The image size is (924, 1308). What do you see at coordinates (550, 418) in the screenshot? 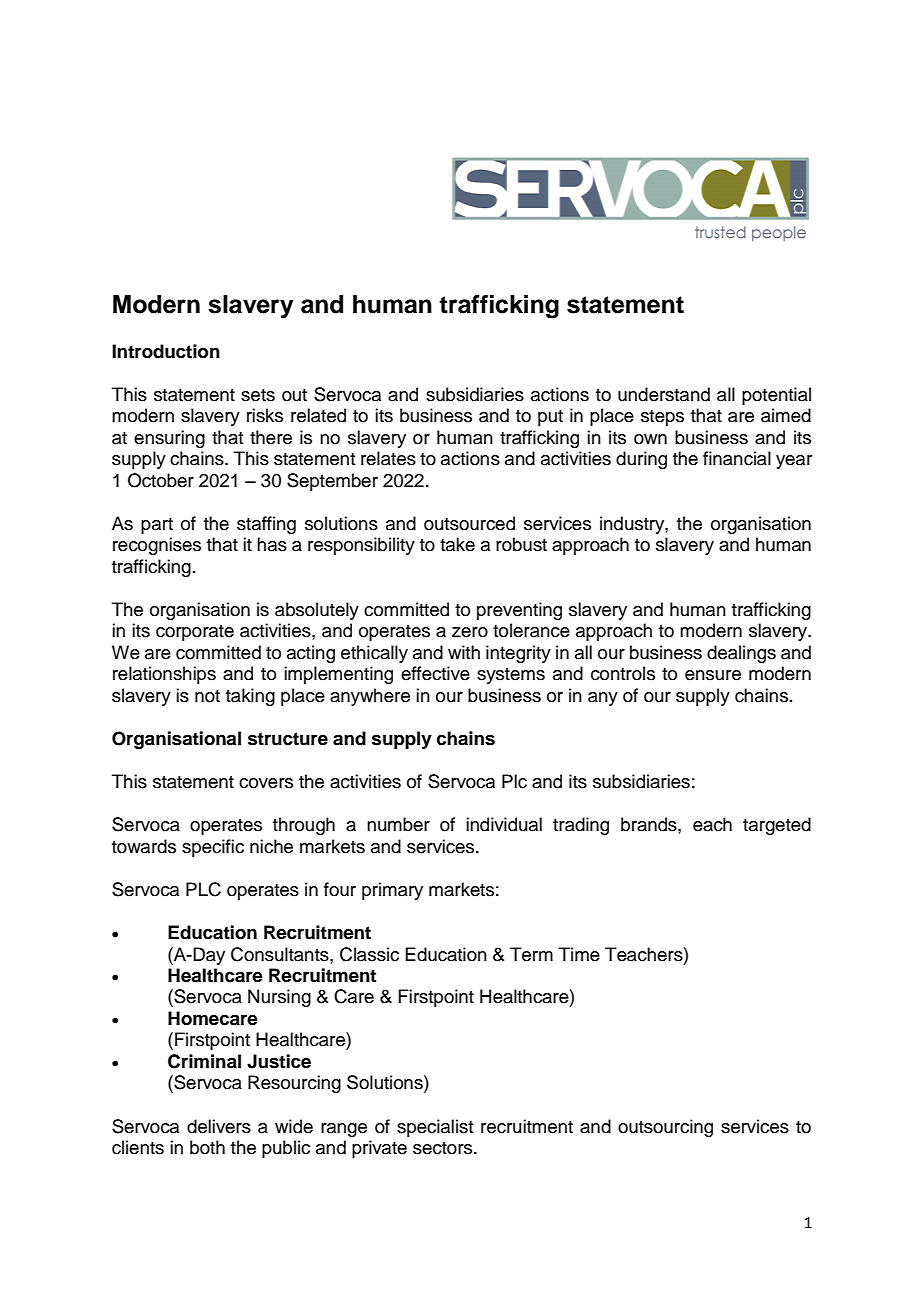
I see `put` at bounding box center [550, 418].
